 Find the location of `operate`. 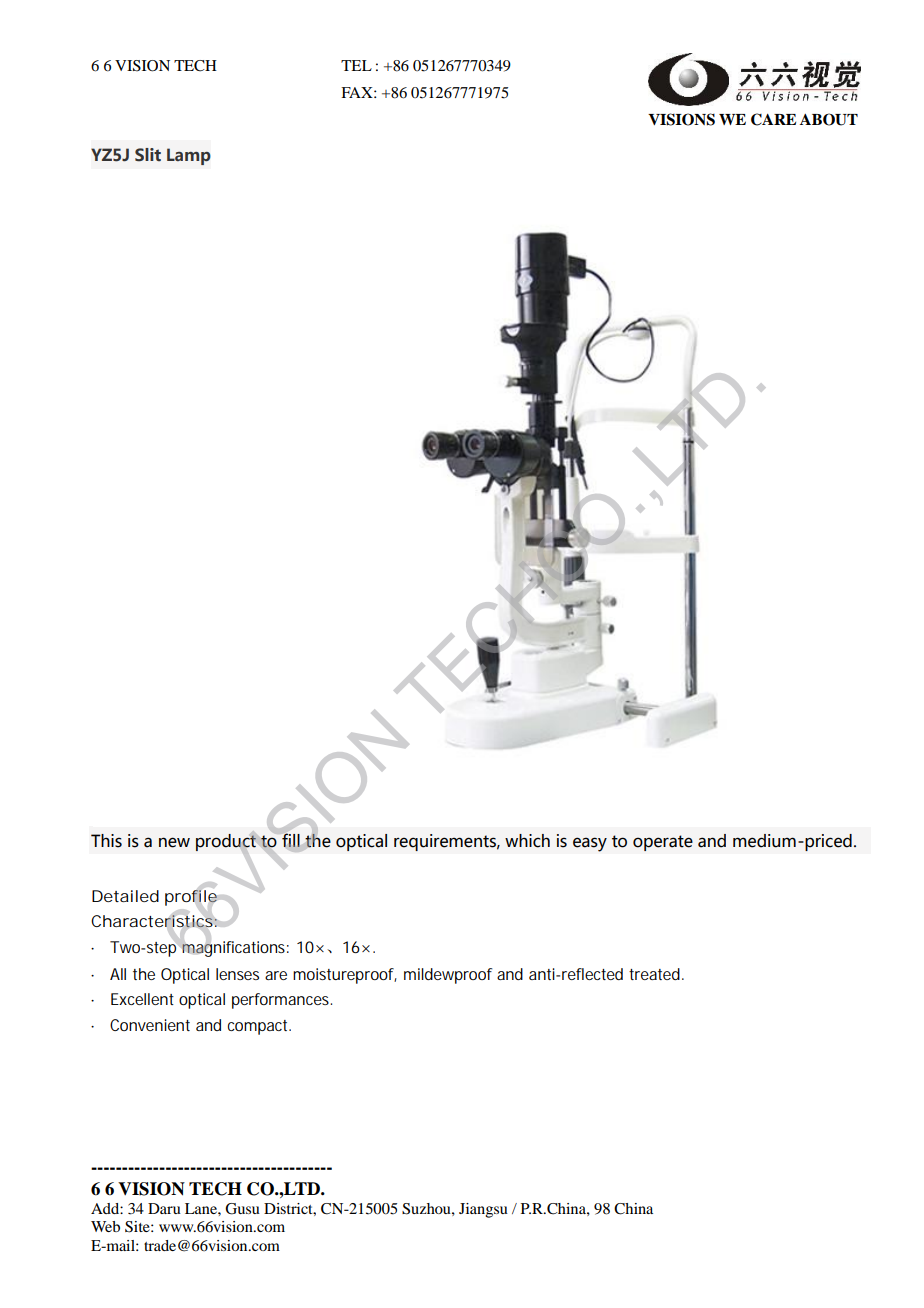

operate is located at coordinates (663, 843).
